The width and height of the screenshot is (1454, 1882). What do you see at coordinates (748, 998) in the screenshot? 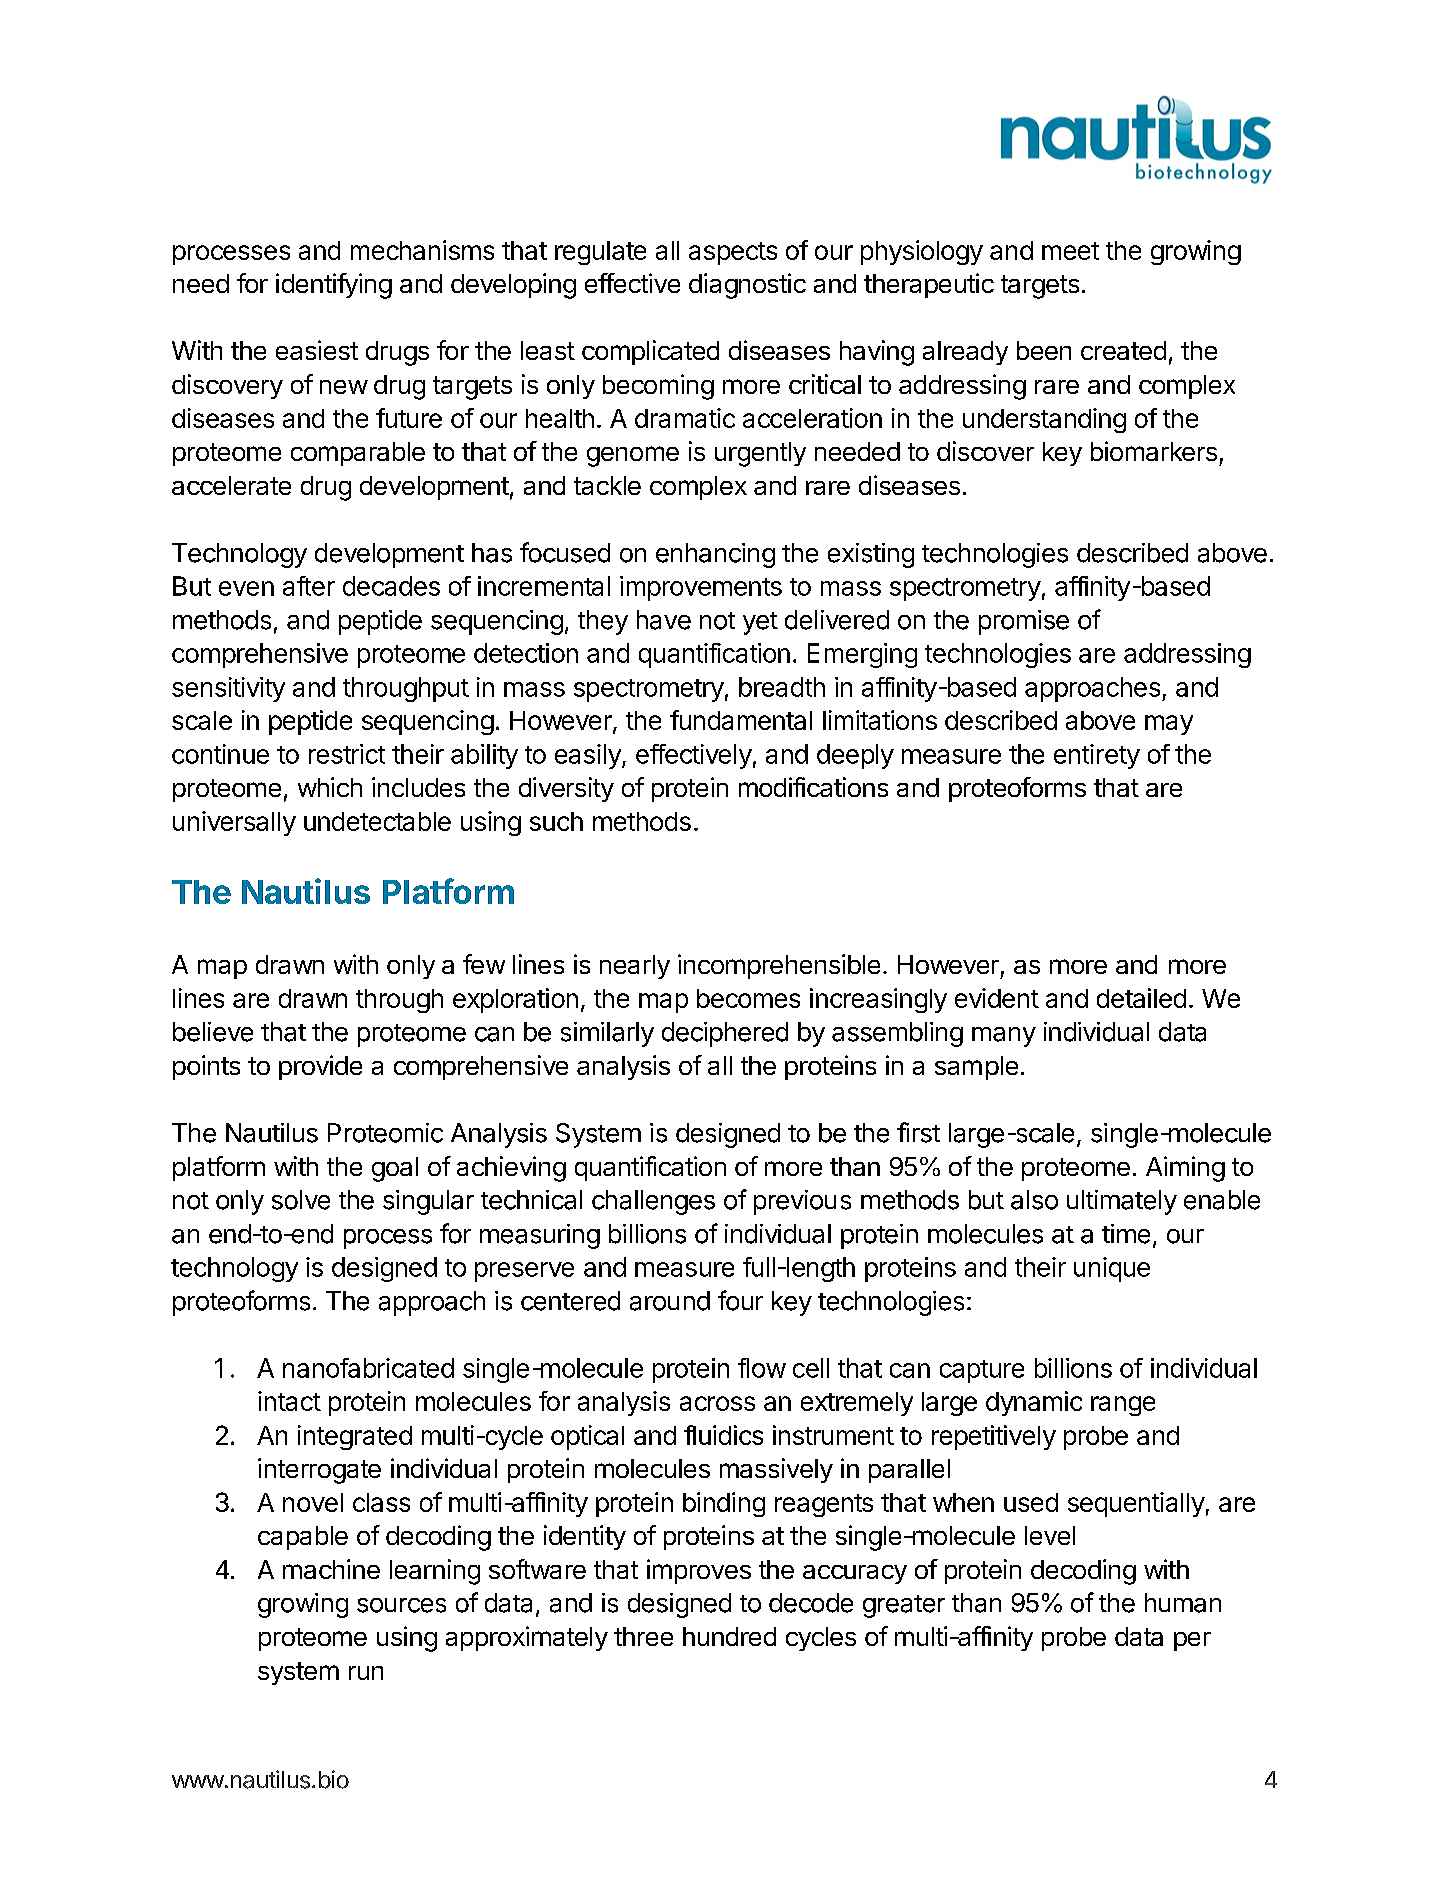
I see `becomes` at bounding box center [748, 998].
